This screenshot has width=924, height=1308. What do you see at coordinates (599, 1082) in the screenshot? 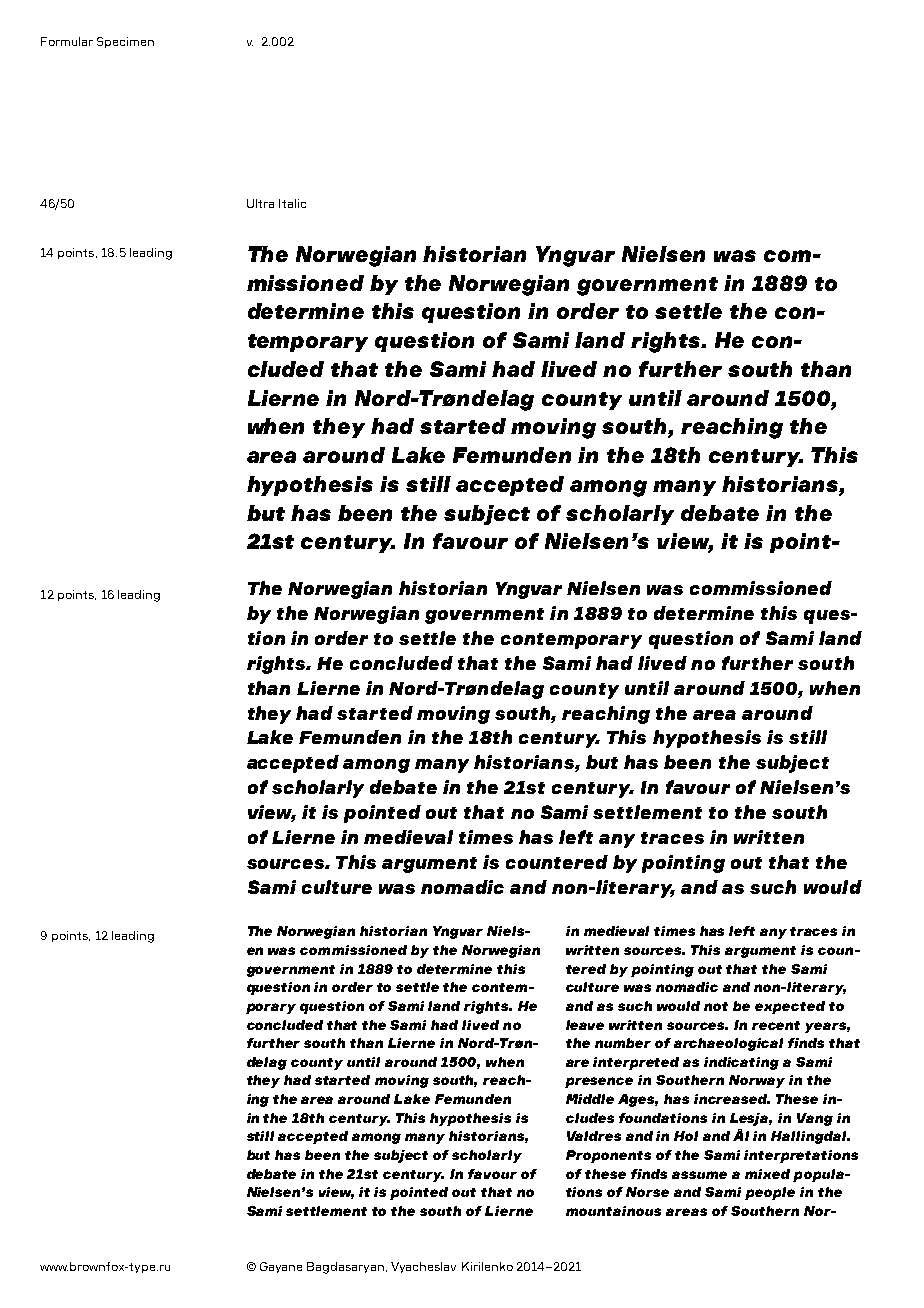
I see `presence` at bounding box center [599, 1082].
